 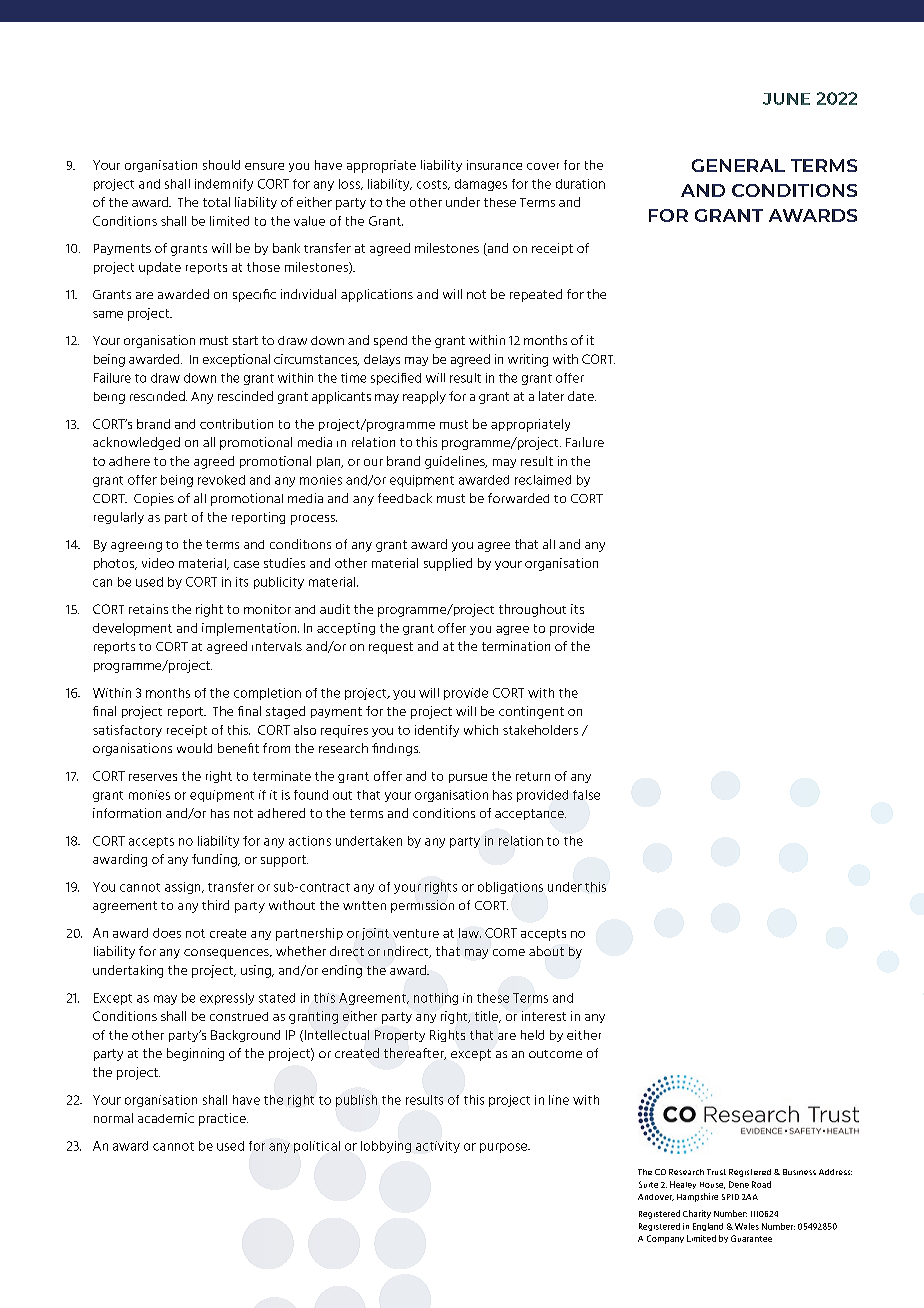 I want to click on insurance, so click(x=494, y=165).
